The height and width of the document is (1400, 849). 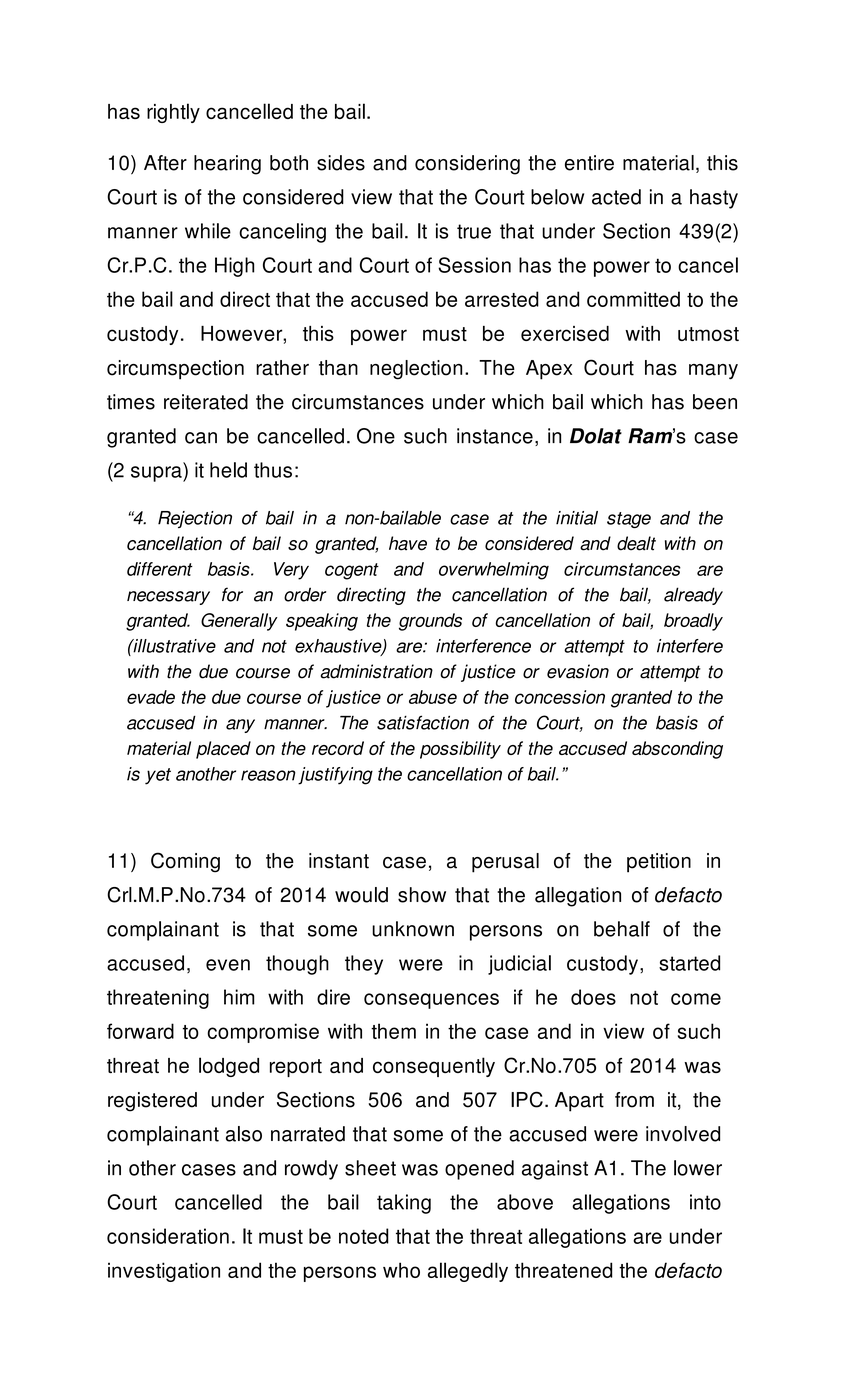 I want to click on evade, so click(x=151, y=697).
